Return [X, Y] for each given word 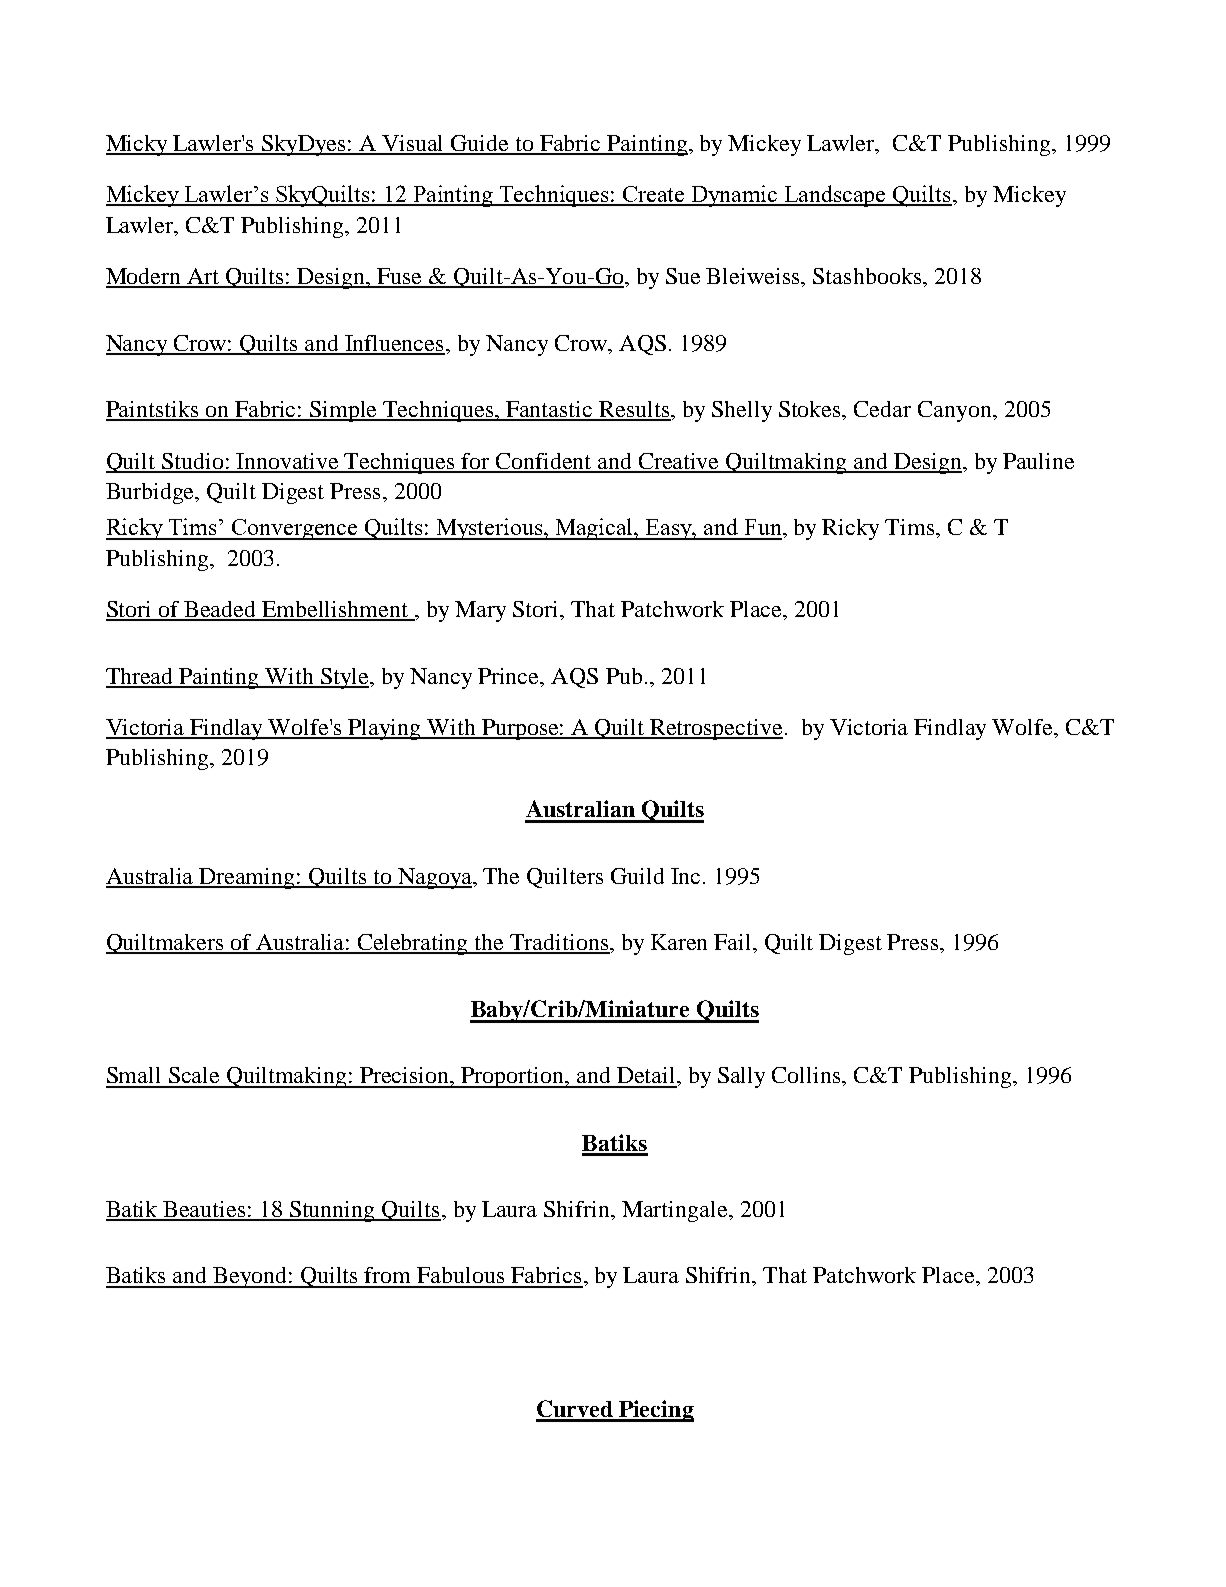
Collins [807, 1075]
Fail [734, 942]
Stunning [333, 1211]
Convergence [295, 529]
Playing [385, 729]
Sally [741, 1077]
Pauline [1038, 461]
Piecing [655, 1411]
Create [654, 195]
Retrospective [716, 729]
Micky [138, 145]
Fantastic [549, 410]
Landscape [836, 196]
